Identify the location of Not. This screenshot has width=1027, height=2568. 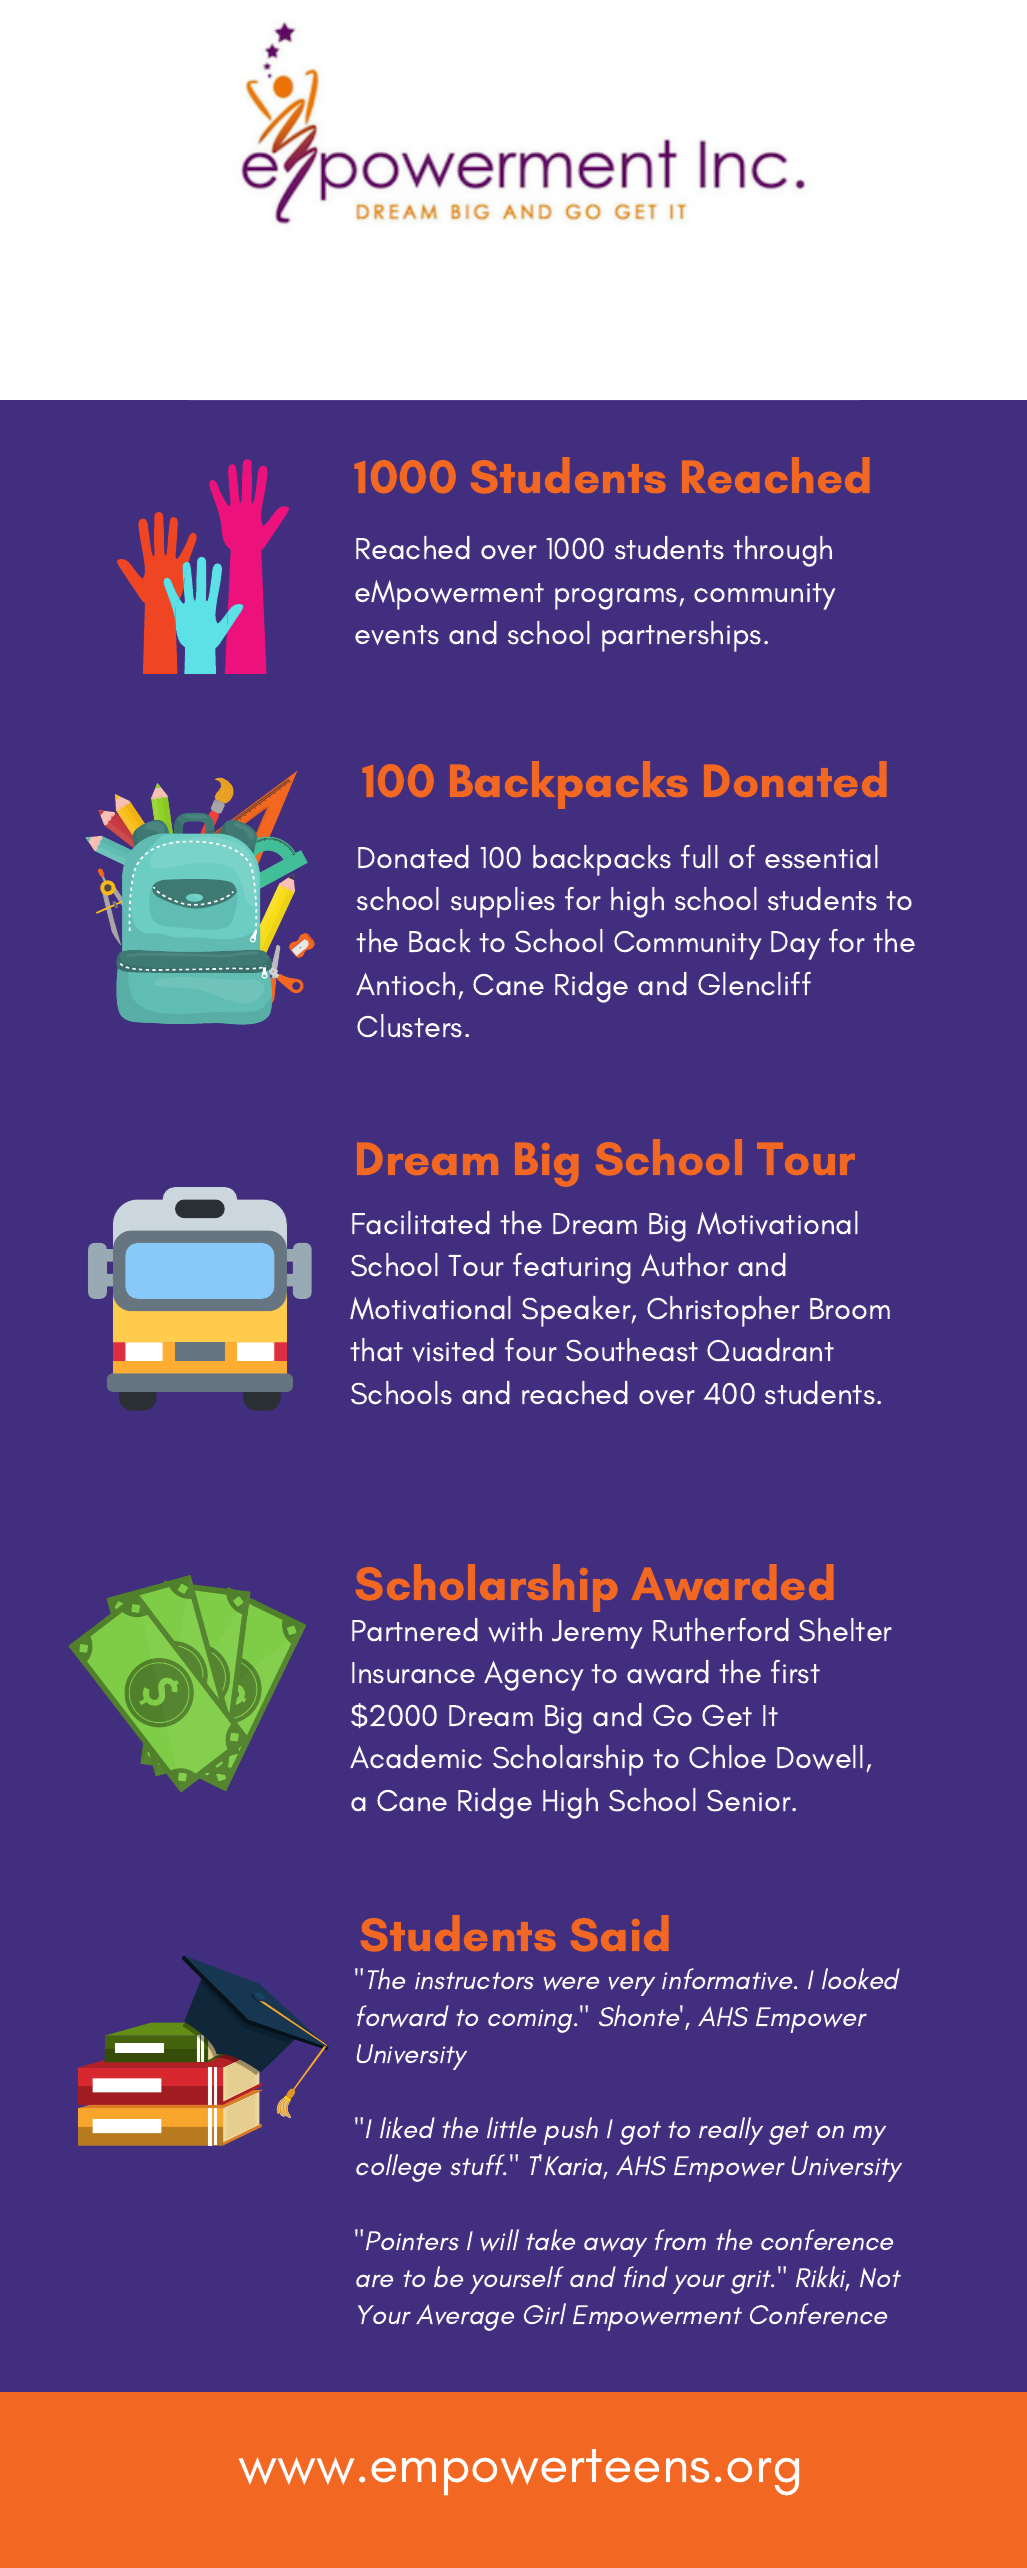
(880, 2278).
